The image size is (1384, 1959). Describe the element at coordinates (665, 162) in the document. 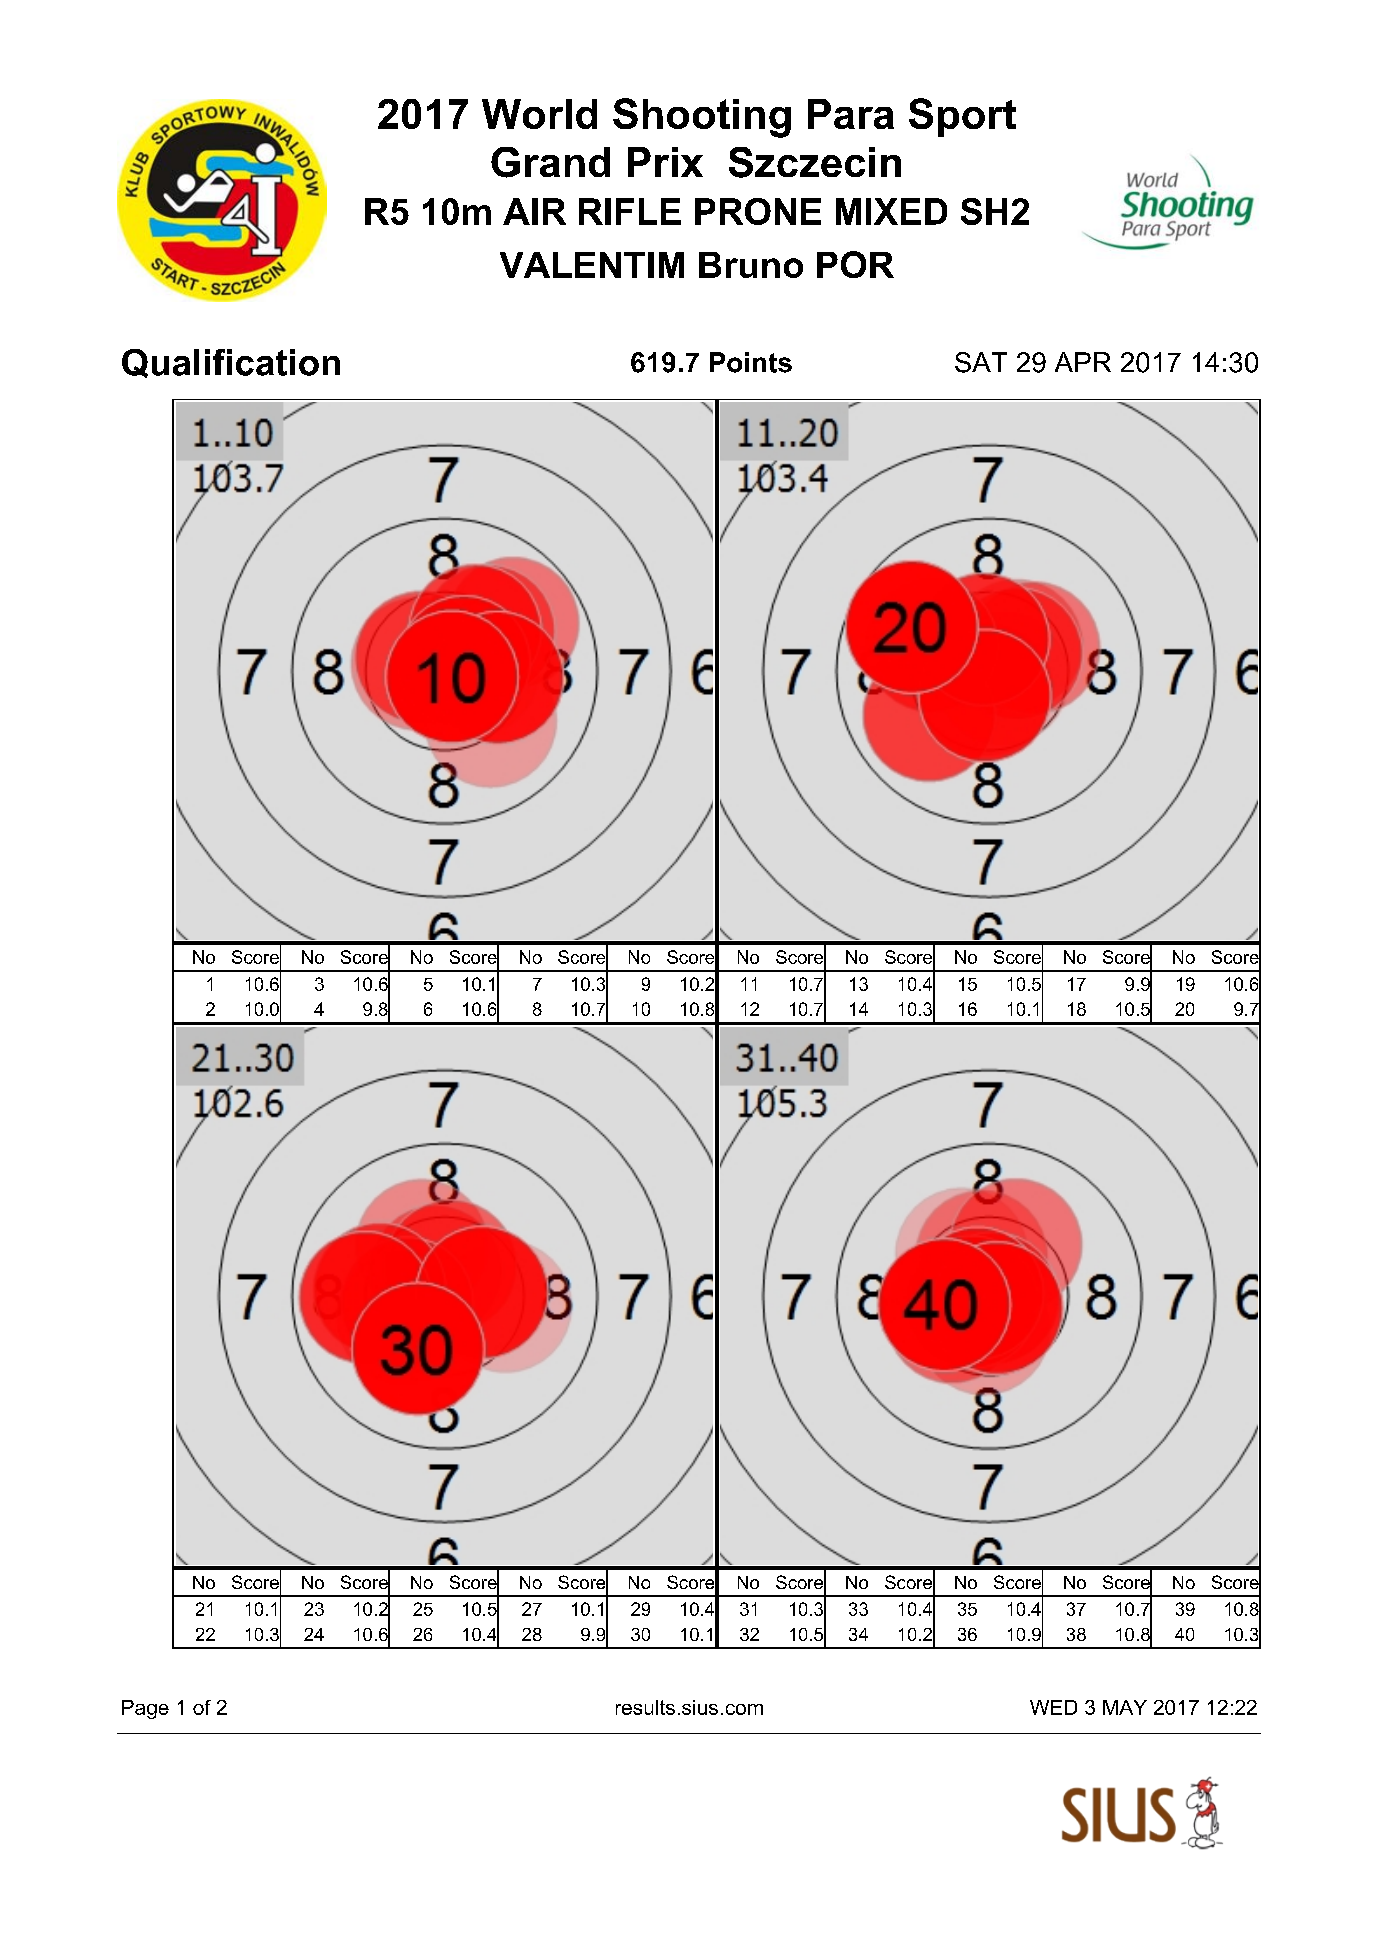

I see `Prix` at that location.
